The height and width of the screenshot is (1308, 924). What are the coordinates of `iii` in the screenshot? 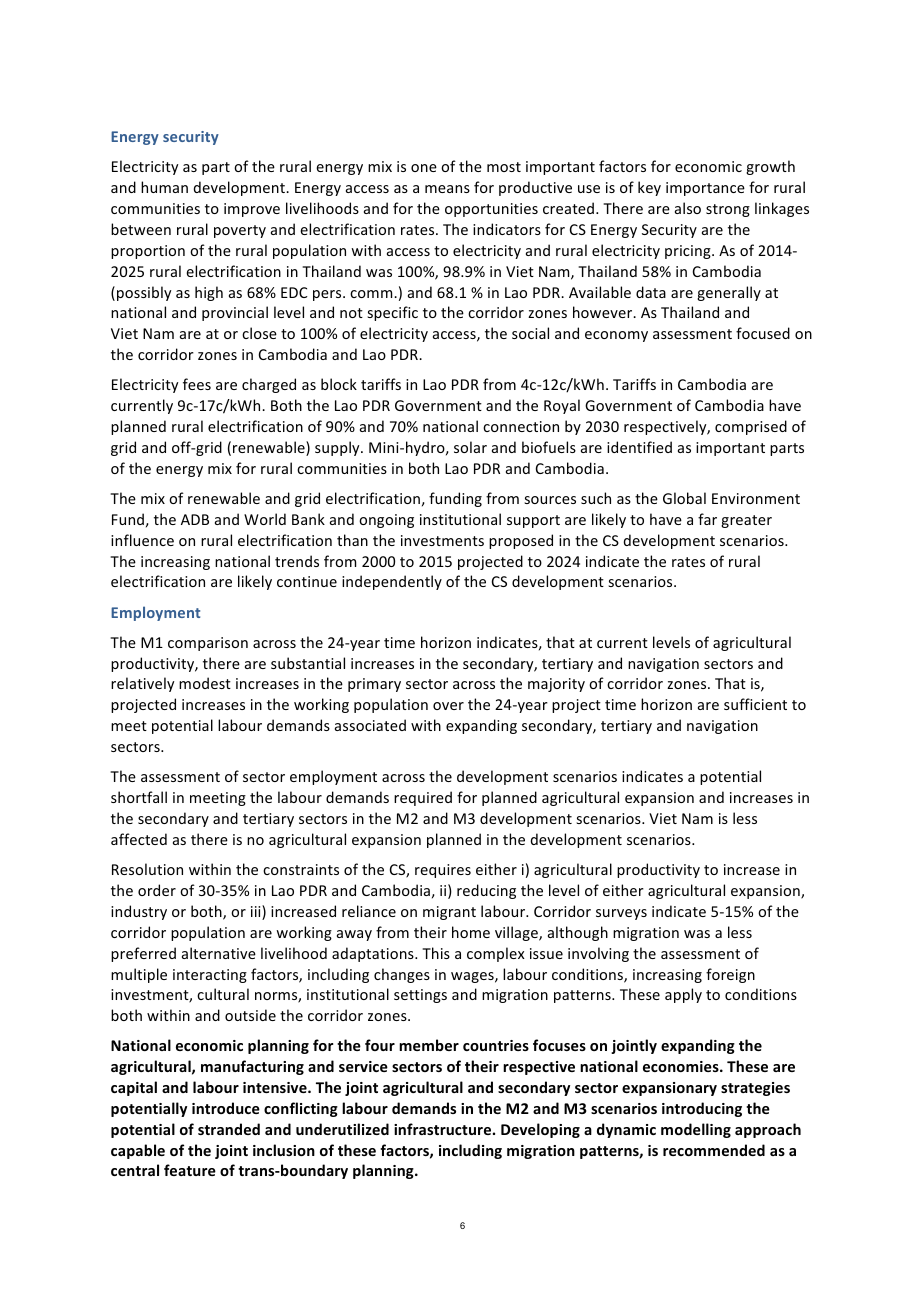 It's located at (257, 912).
